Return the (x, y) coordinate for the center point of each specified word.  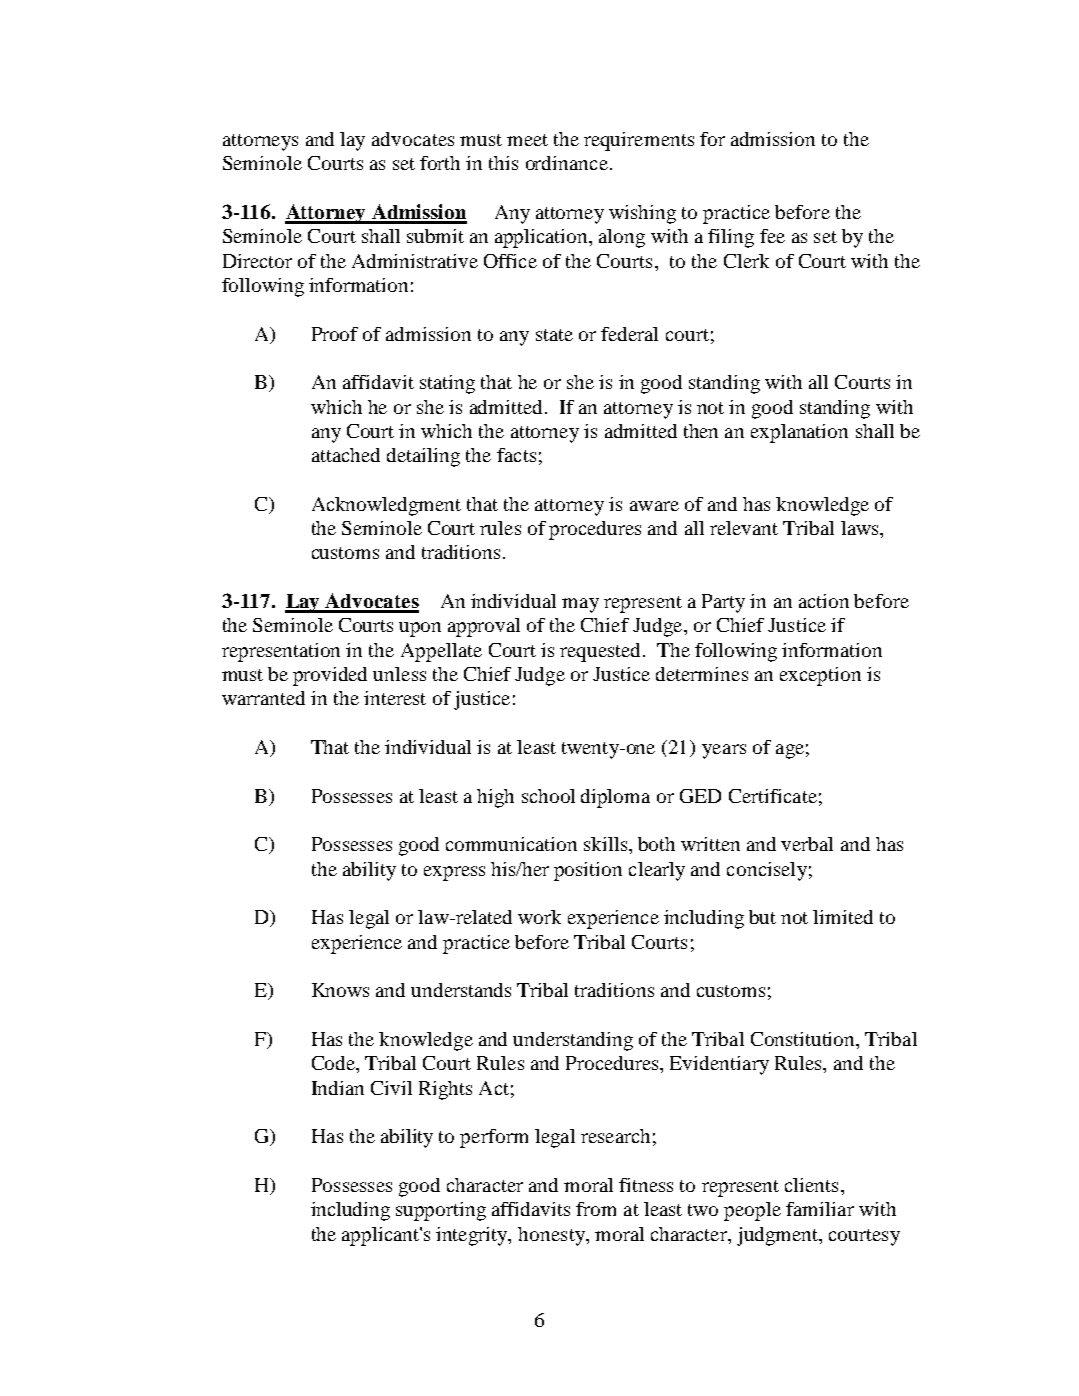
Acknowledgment (386, 506)
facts (516, 455)
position (588, 871)
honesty (552, 1236)
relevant (744, 528)
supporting (441, 1211)
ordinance (567, 163)
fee (772, 236)
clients (811, 1185)
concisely (767, 871)
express (454, 873)
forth (440, 163)
